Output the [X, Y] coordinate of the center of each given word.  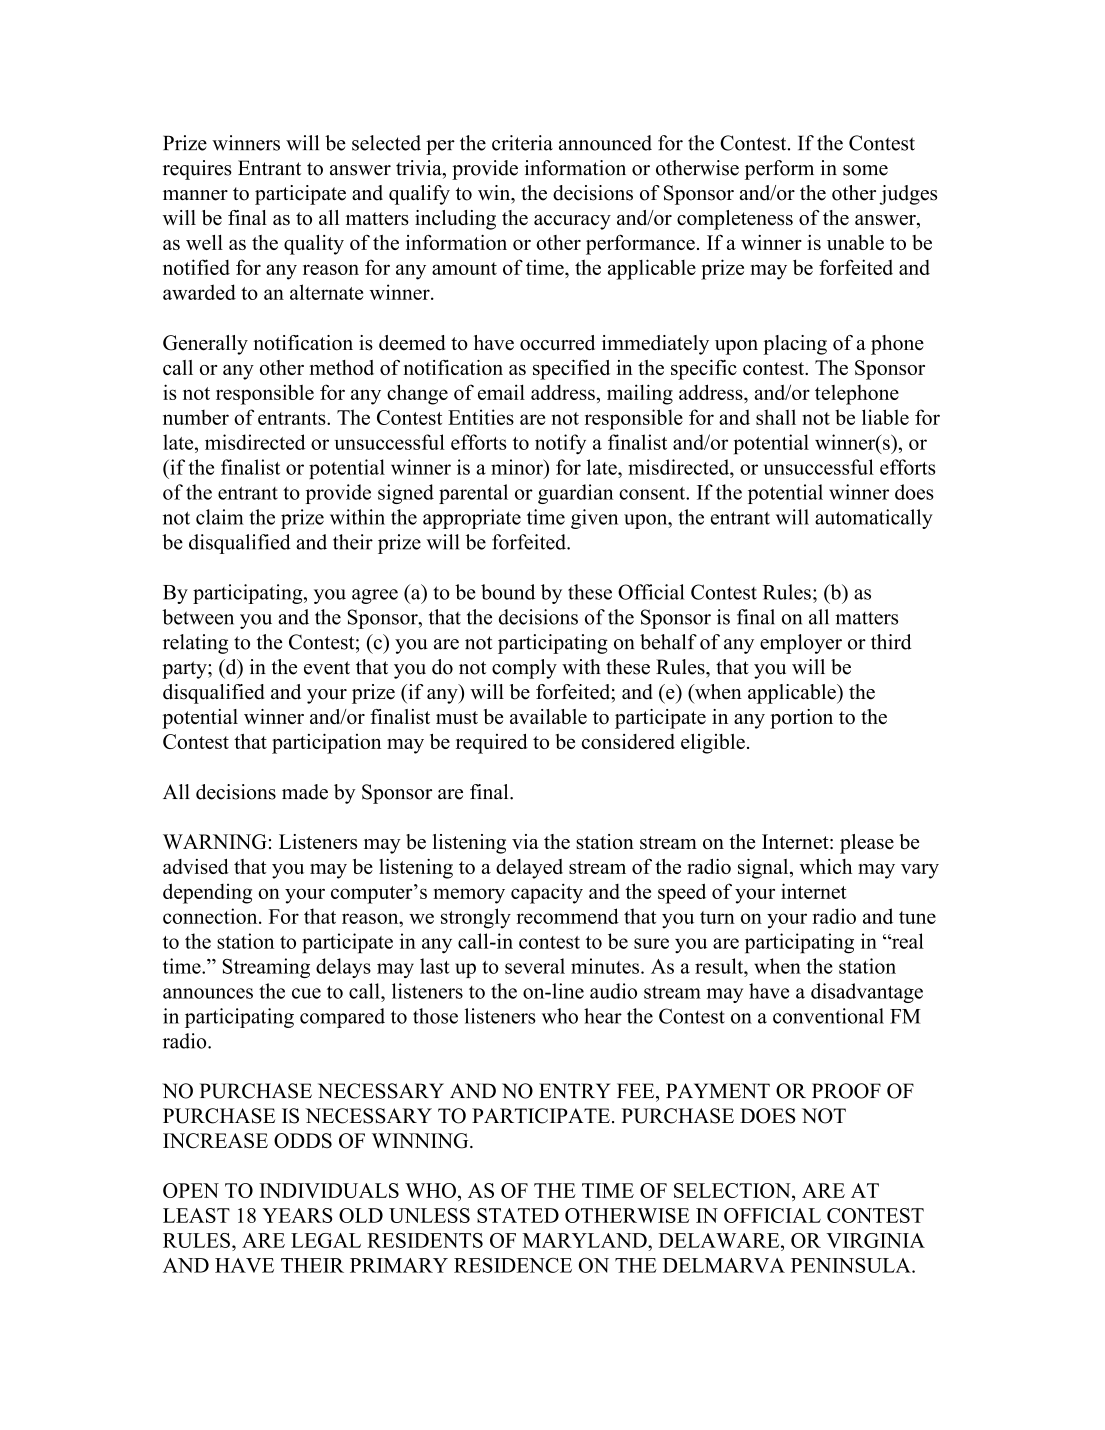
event [327, 668]
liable [885, 417]
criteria [522, 143]
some [865, 170]
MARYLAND [586, 1240]
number [196, 417]
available [548, 716]
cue [306, 993]
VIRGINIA [876, 1240]
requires [197, 170]
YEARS [297, 1215]
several [535, 966]
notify [560, 444]
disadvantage [867, 993]
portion [801, 719]
